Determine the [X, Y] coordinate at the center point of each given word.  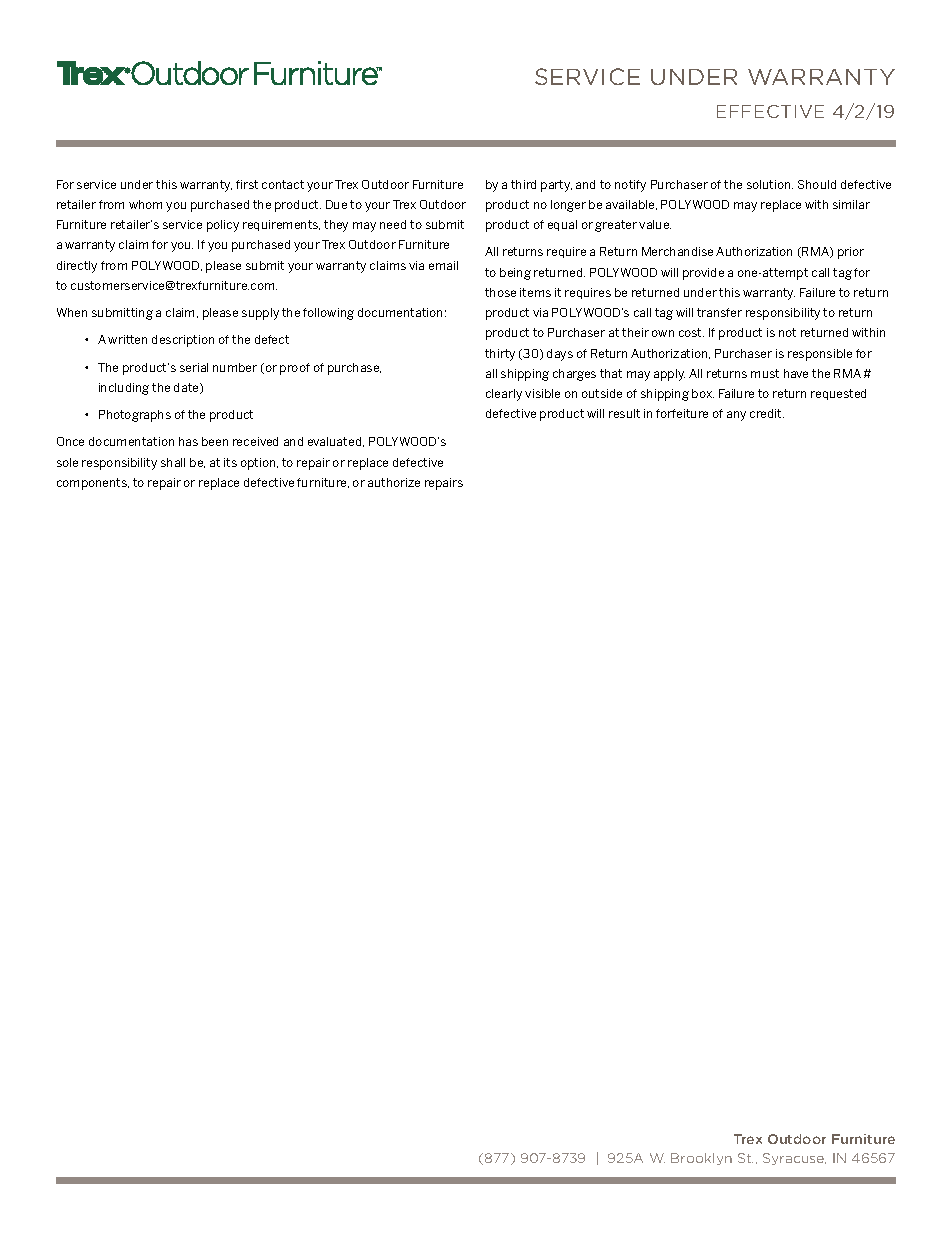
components [93, 484]
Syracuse [794, 1159]
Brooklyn [701, 1159]
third [523, 184]
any [736, 416]
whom [145, 204]
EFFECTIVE [770, 111]
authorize [394, 482]
